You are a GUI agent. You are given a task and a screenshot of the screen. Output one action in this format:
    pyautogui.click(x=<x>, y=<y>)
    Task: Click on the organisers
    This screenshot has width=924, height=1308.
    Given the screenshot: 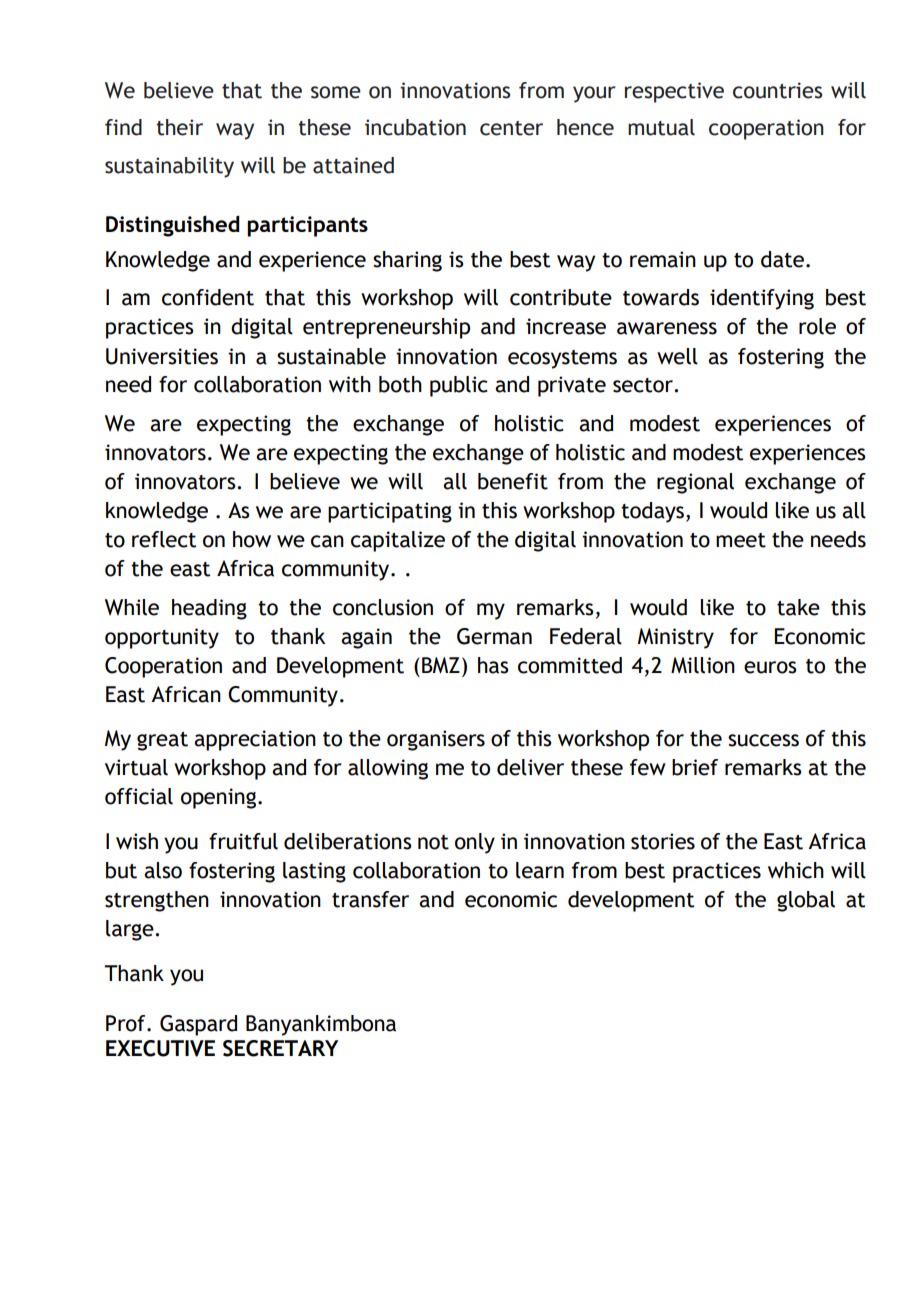 What is the action you would take?
    pyautogui.click(x=436, y=740)
